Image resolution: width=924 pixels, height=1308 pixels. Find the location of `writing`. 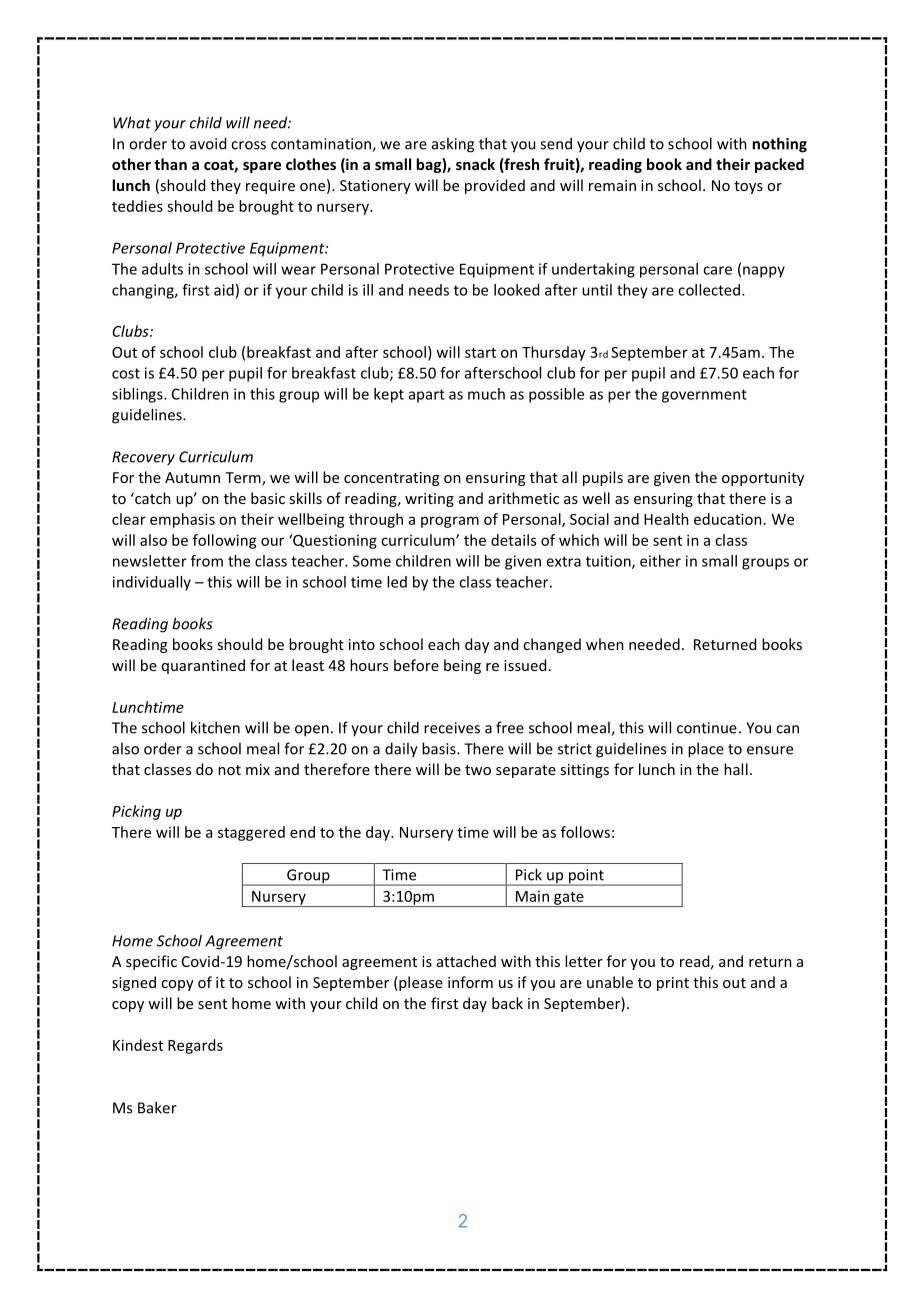

writing is located at coordinates (429, 500).
